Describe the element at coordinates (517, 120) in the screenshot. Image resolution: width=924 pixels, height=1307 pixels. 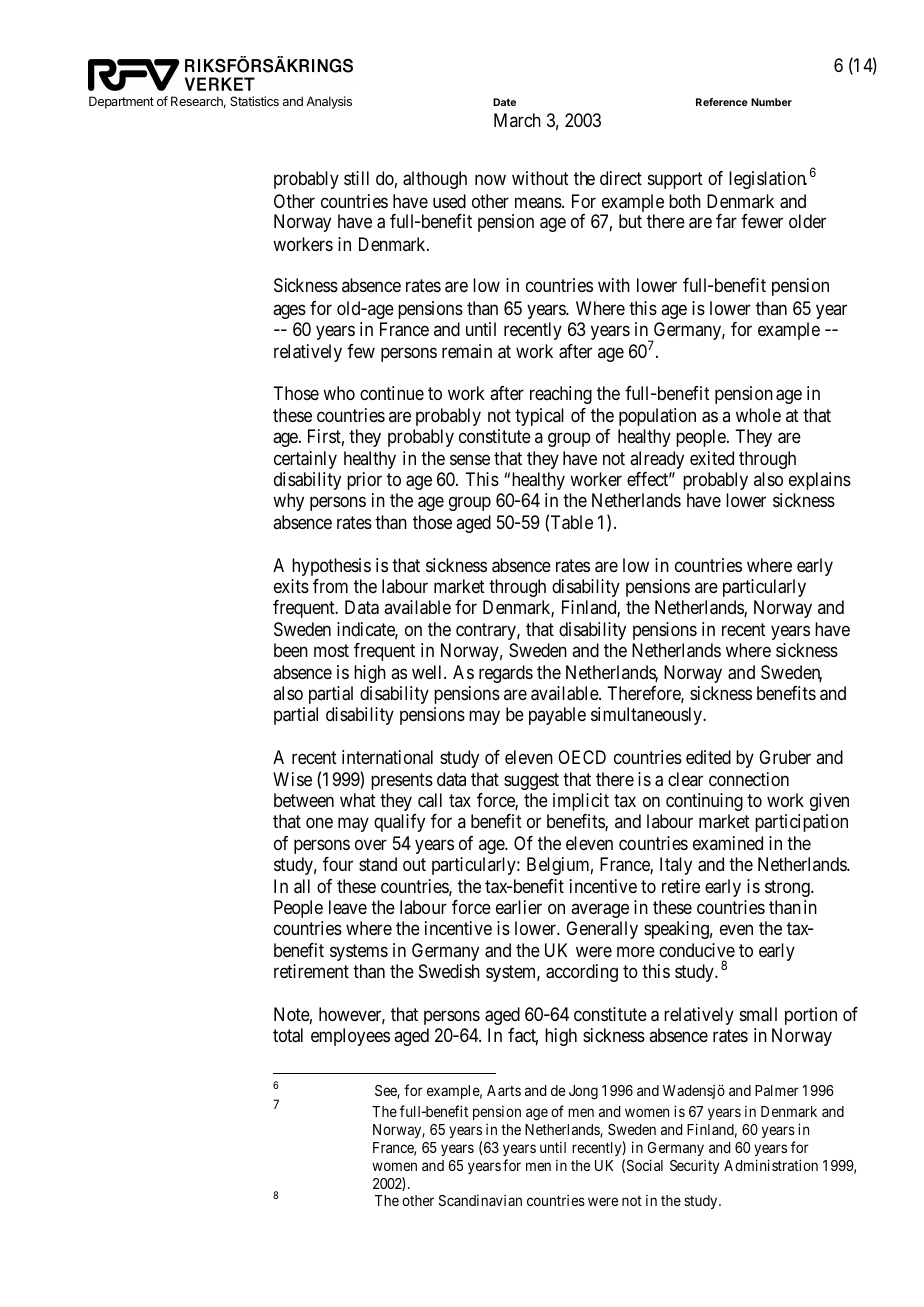
I see `March` at that location.
